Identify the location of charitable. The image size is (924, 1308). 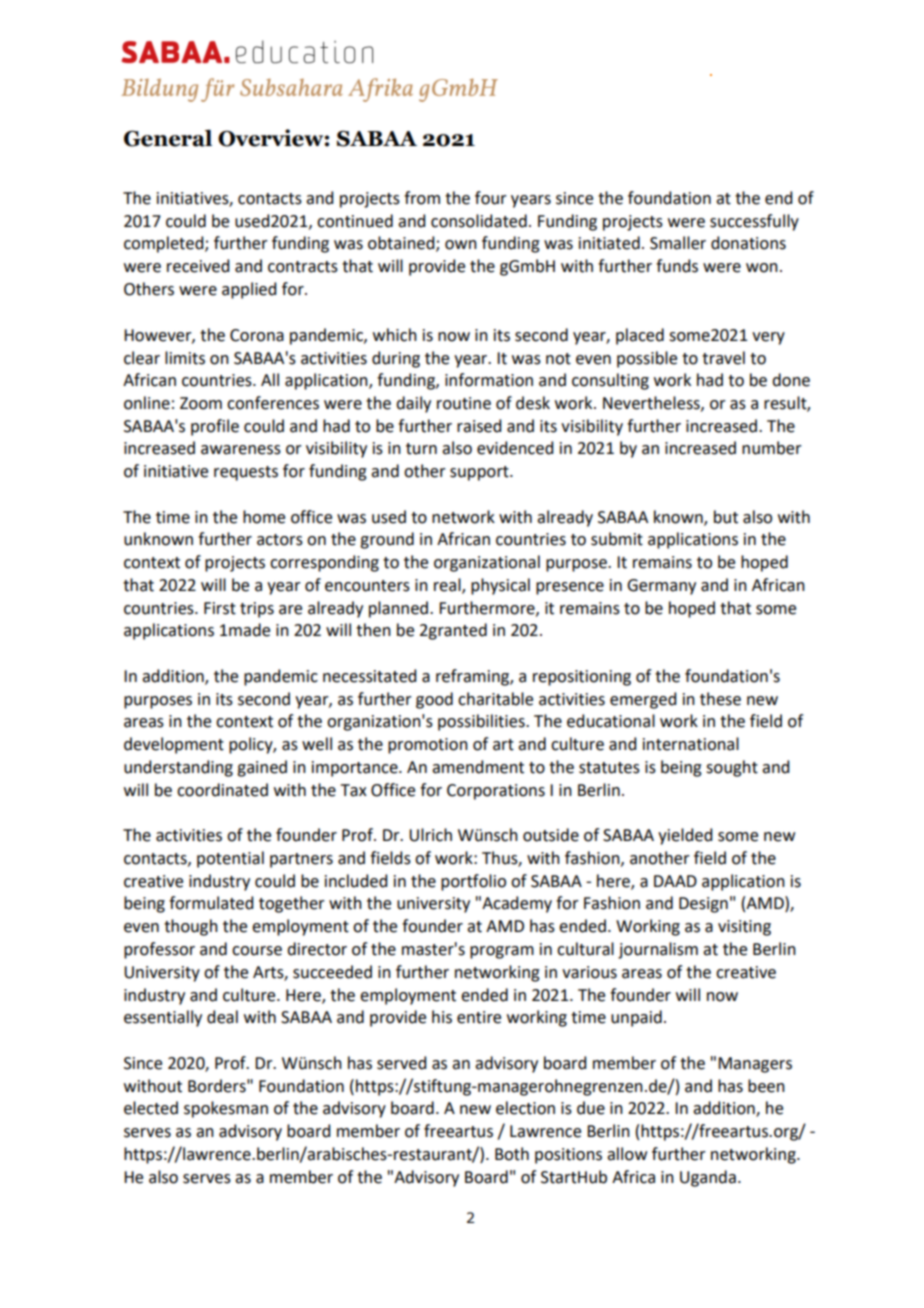
(495, 699).
